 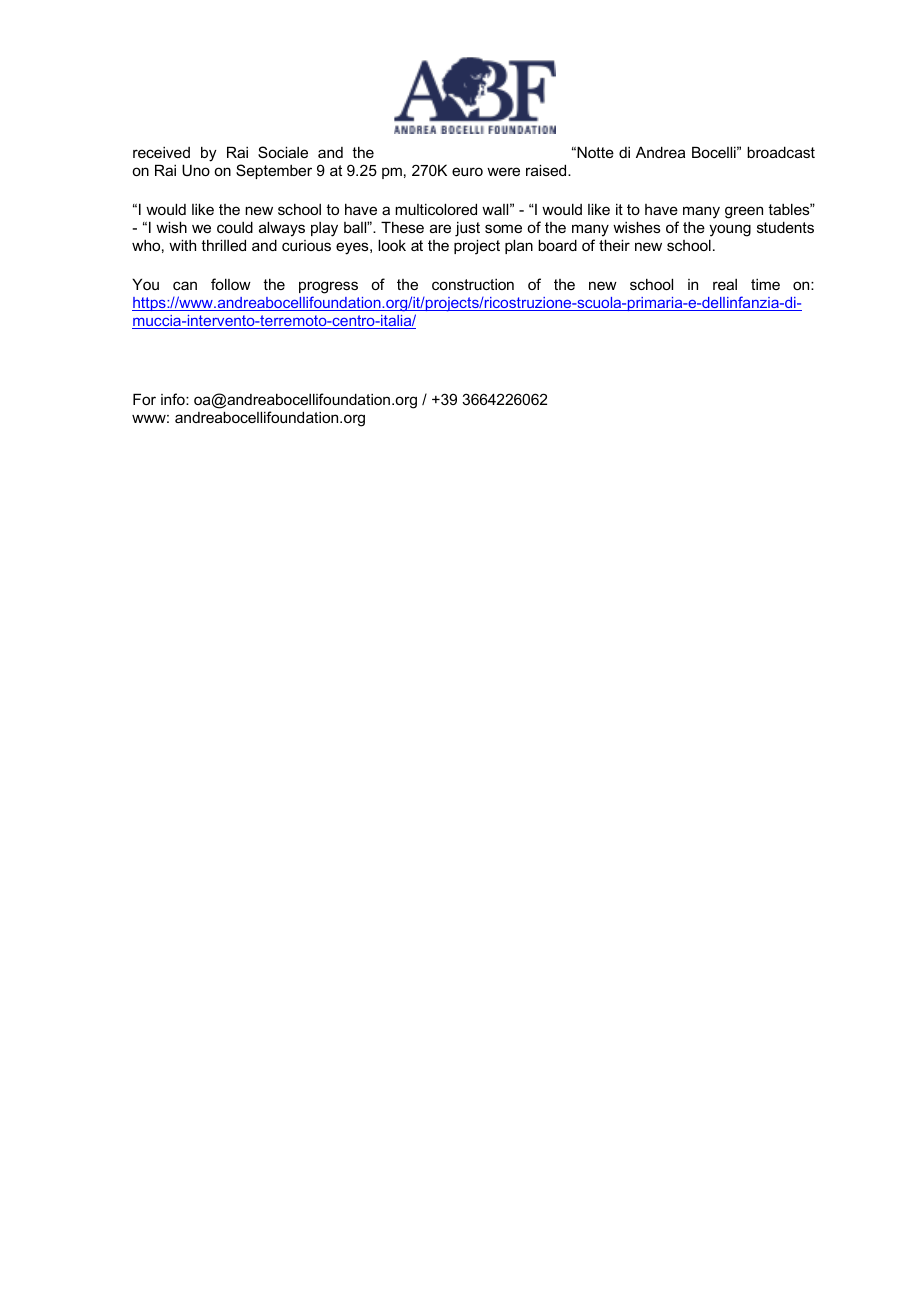 What do you see at coordinates (328, 289) in the screenshot?
I see `progress` at bounding box center [328, 289].
